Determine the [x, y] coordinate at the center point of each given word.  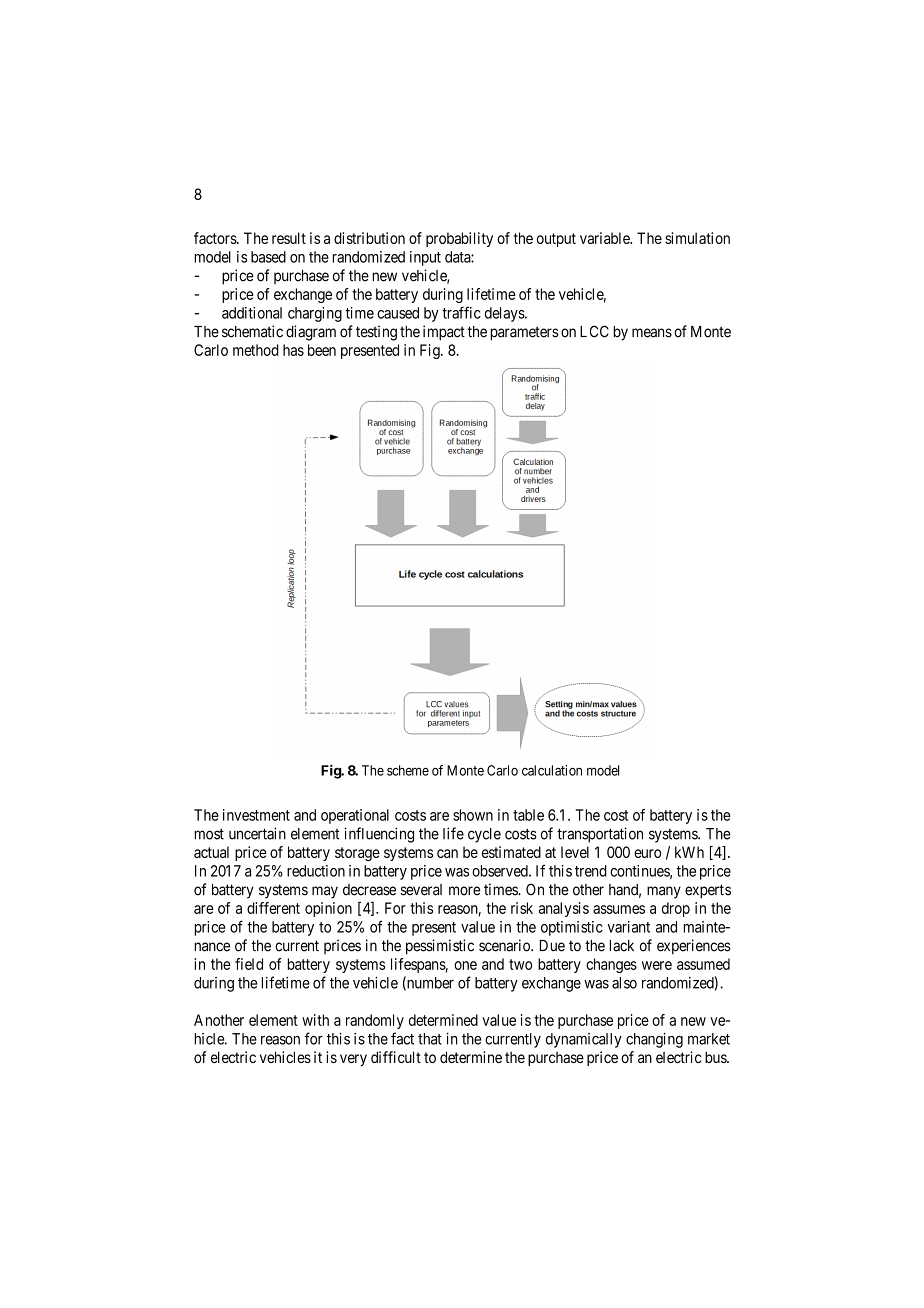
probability [459, 239]
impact [444, 333]
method [256, 350]
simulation [697, 238]
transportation [600, 835]
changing [654, 1040]
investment [256, 815]
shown [473, 815]
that [430, 1039]
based [268, 257]
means [652, 333]
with [315, 1020]
